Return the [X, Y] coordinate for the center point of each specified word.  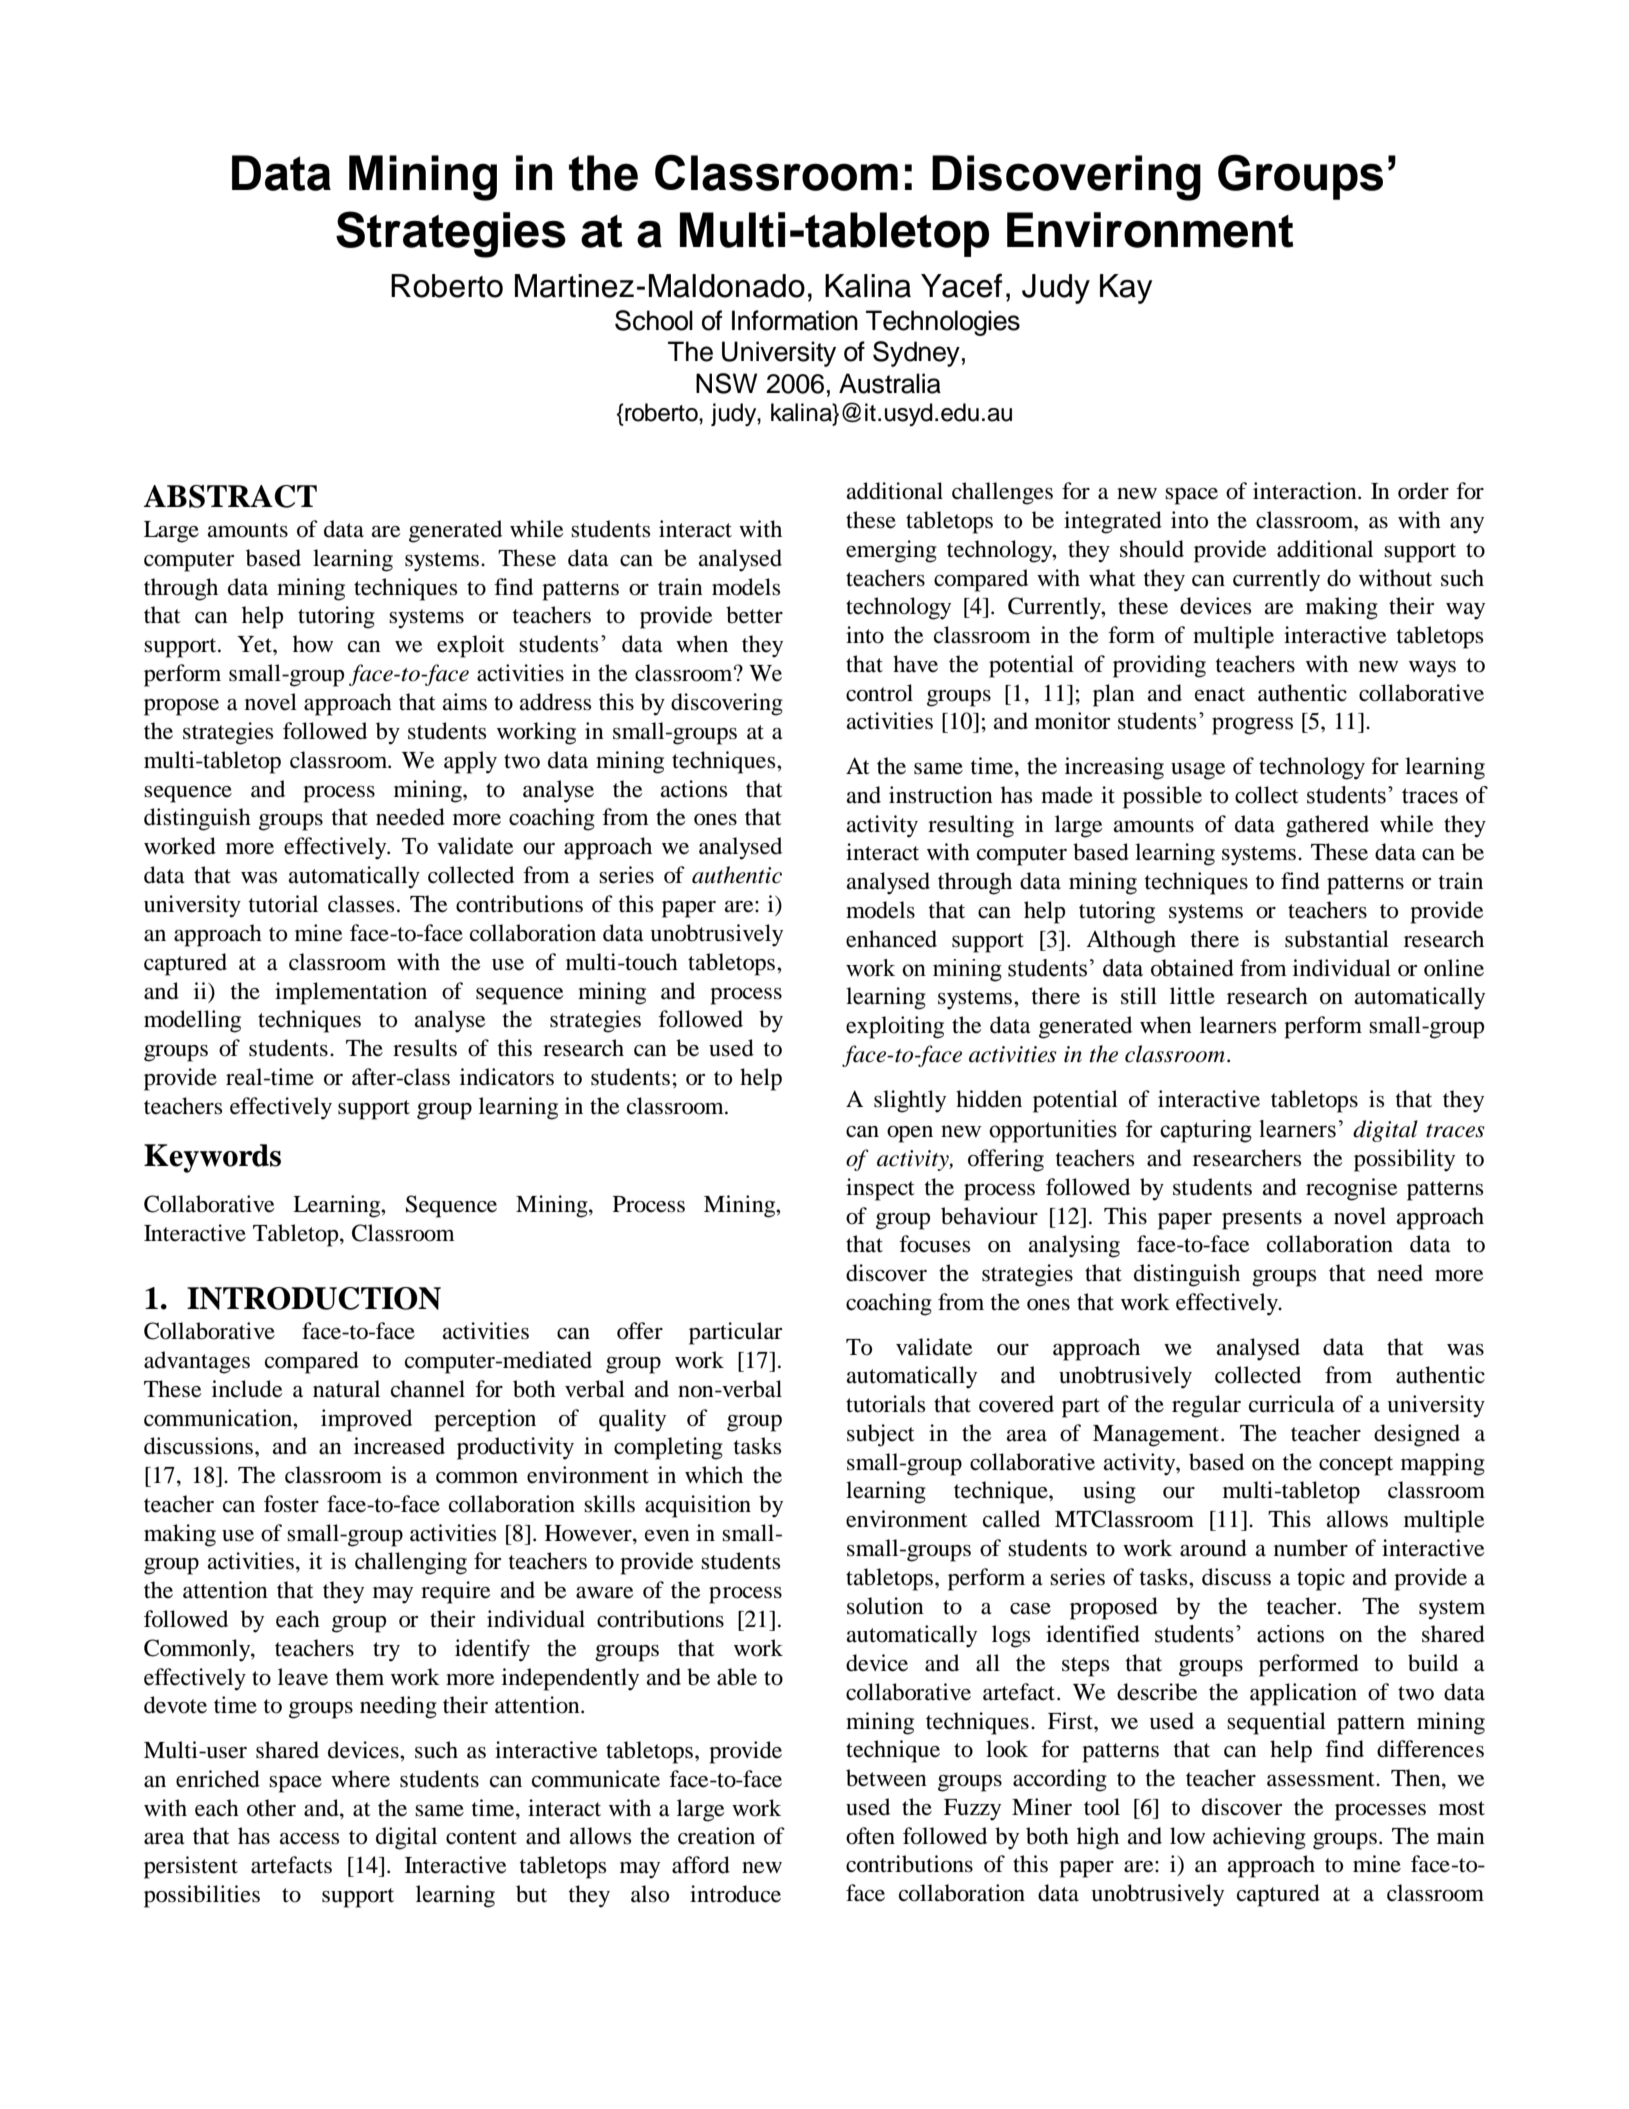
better [754, 615]
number [1311, 1548]
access [309, 1839]
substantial [1337, 939]
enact [1220, 694]
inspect [880, 1189]
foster [291, 1504]
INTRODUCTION [314, 1298]
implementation [351, 993]
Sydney [916, 354]
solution [885, 1606]
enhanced [891, 939]
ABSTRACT [230, 496]
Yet [255, 644]
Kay [1126, 289]
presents [1262, 1220]
